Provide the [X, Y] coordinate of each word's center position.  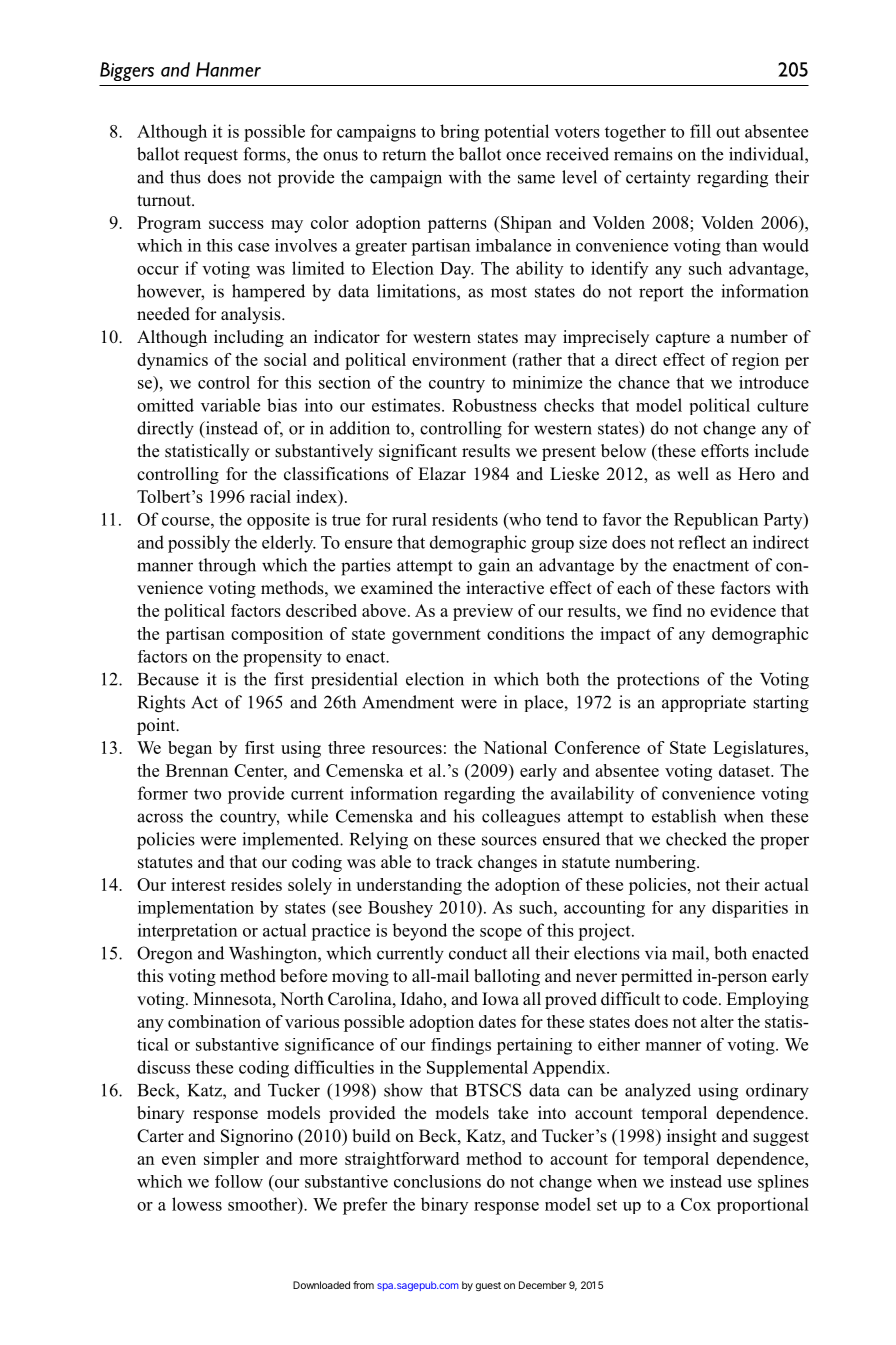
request [211, 156]
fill [700, 131]
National [515, 747]
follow [239, 1181]
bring [459, 133]
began [190, 749]
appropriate [704, 703]
